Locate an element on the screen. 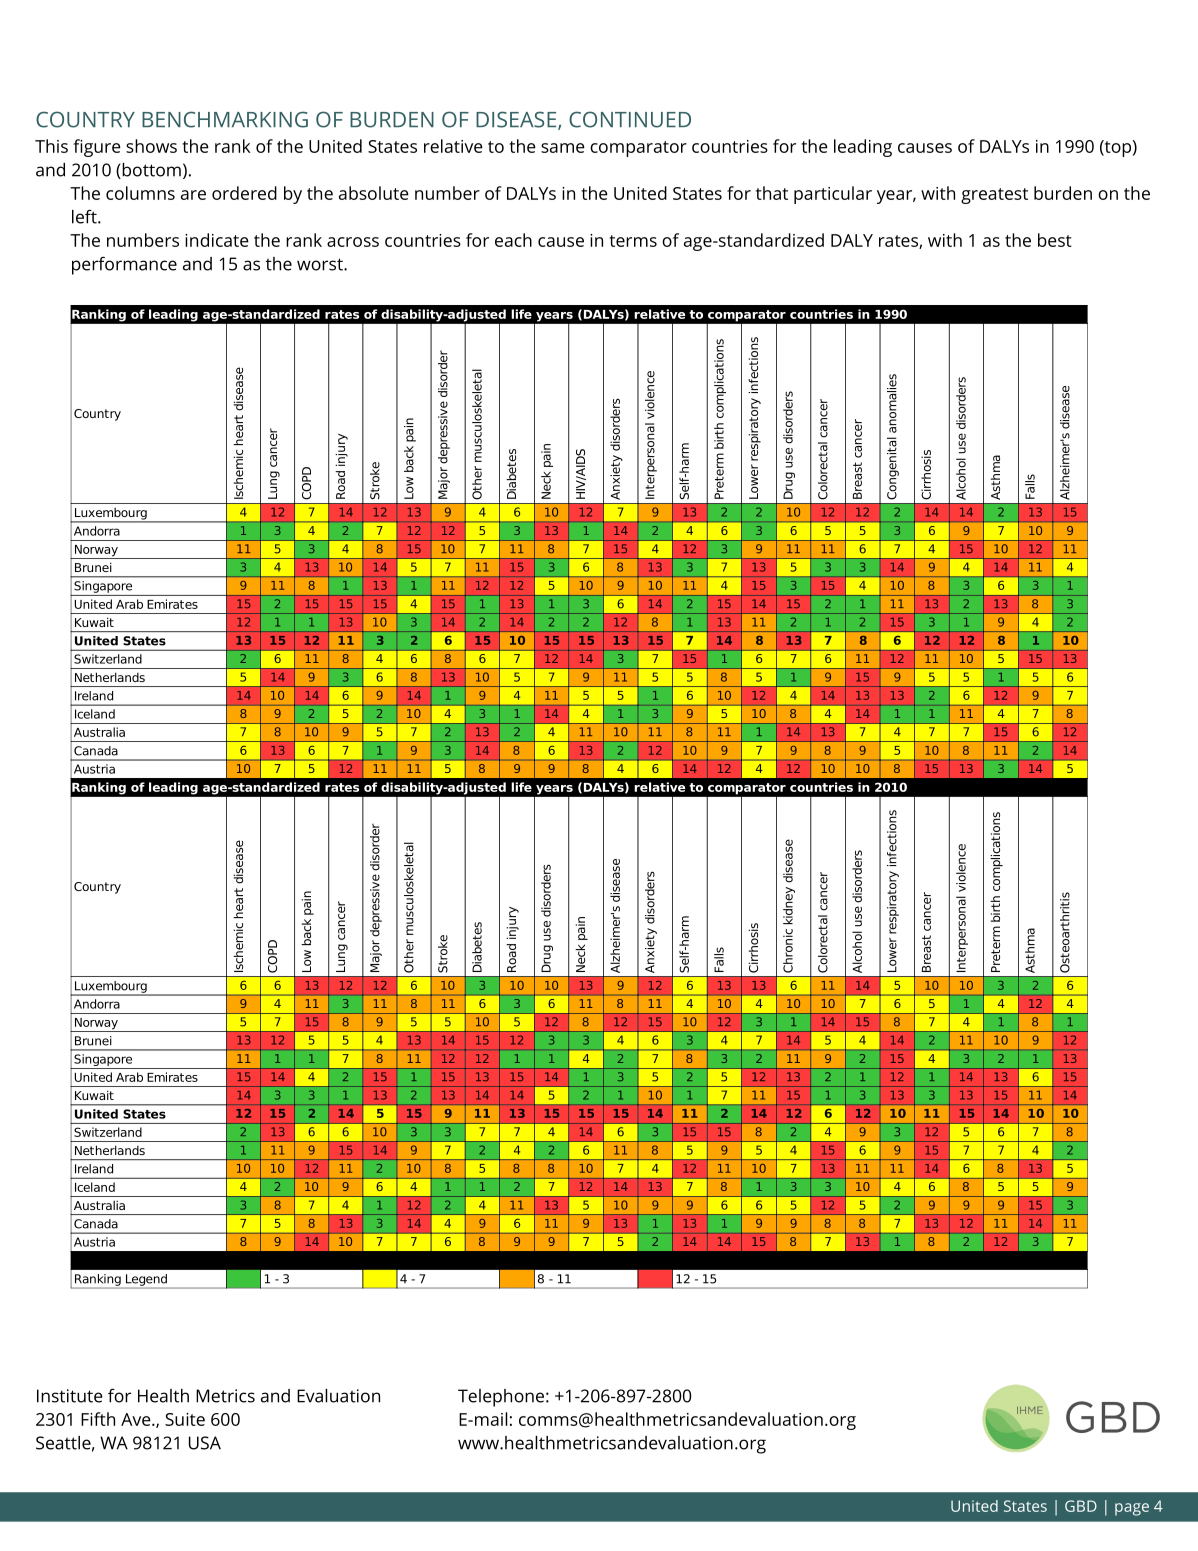 The height and width of the screenshot is (1551, 1198). Telephone is located at coordinates (501, 1398).
